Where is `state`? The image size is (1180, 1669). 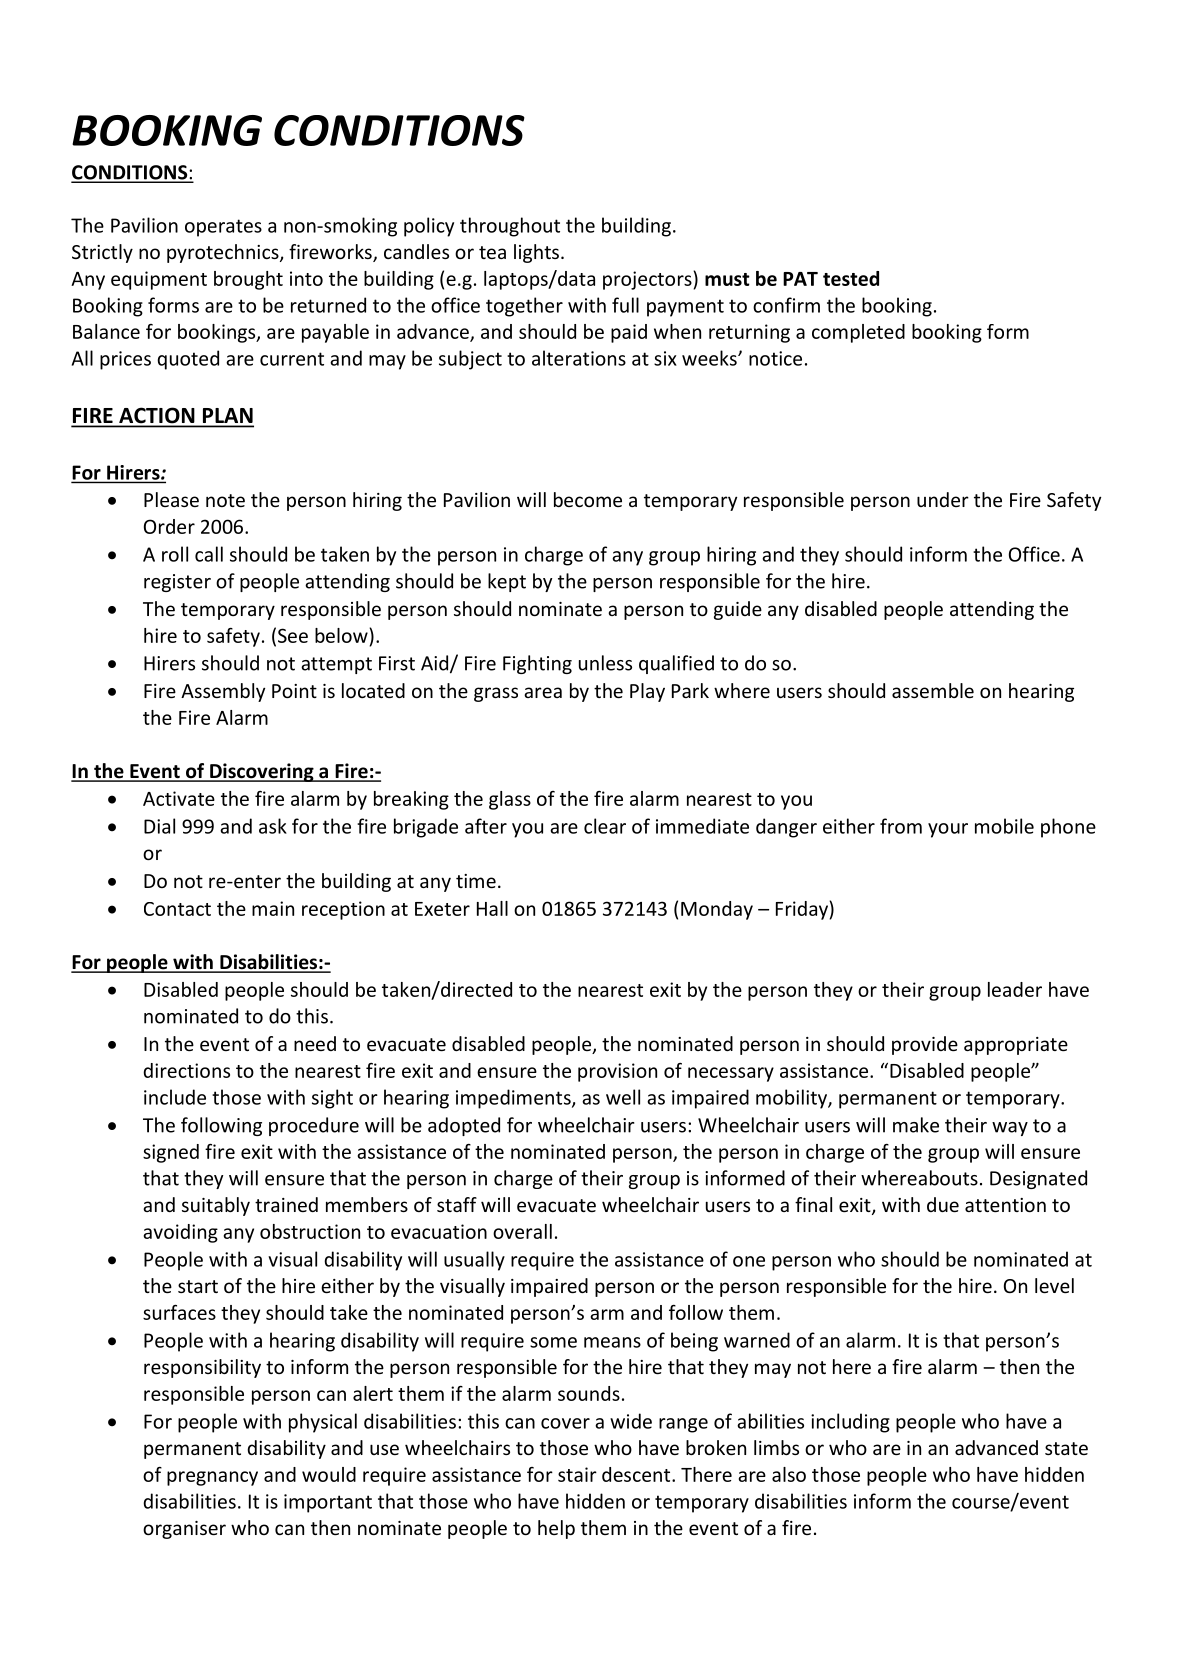
state is located at coordinates (1066, 1448).
